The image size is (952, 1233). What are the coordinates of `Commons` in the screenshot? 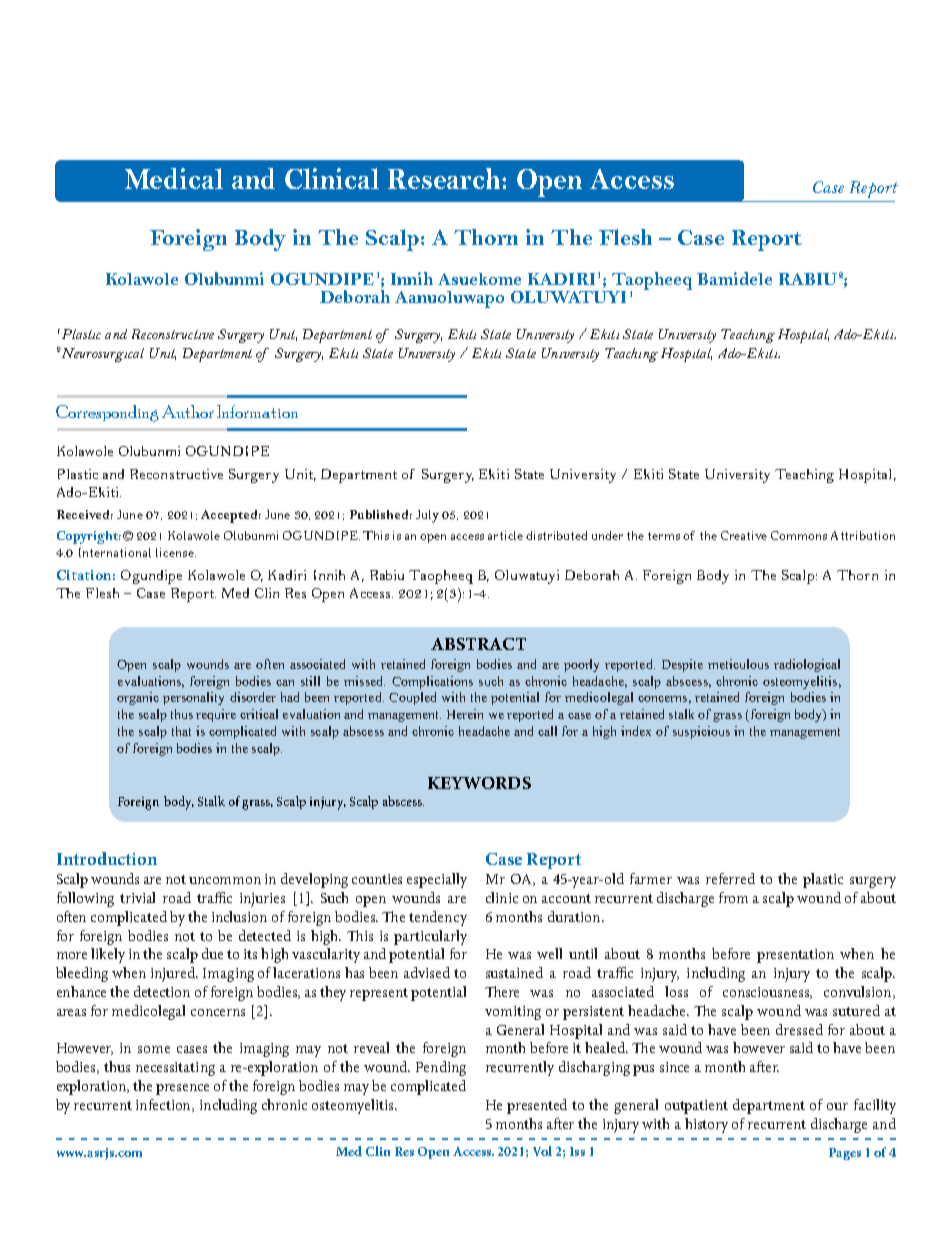 It's located at (799, 535).
